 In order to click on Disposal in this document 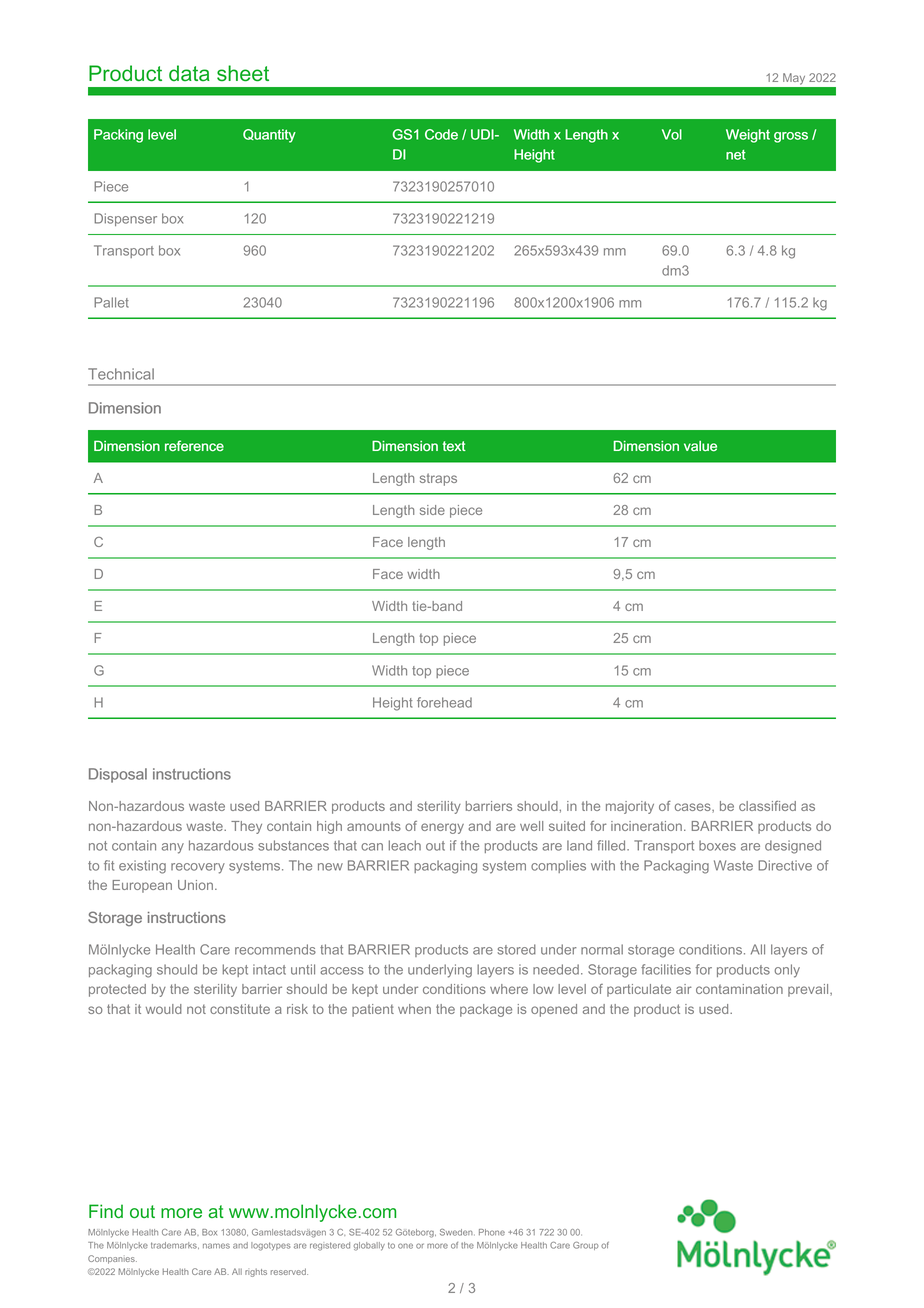, I will do `click(118, 775)`.
